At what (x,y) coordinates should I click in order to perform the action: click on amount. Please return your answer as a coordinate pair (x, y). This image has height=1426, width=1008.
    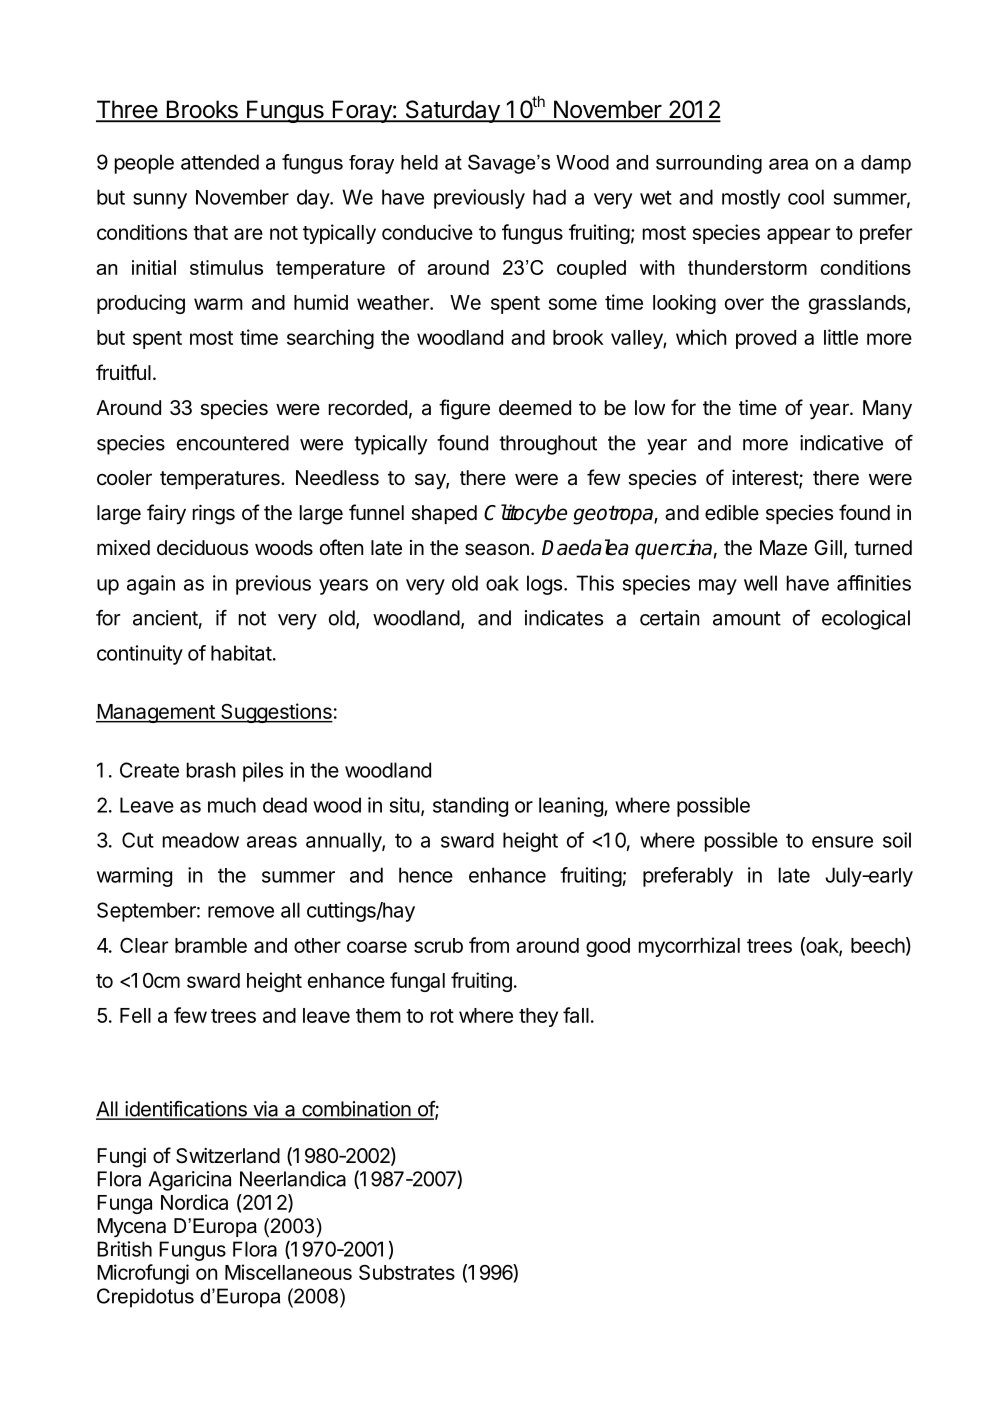
    Looking at the image, I should click on (747, 618).
